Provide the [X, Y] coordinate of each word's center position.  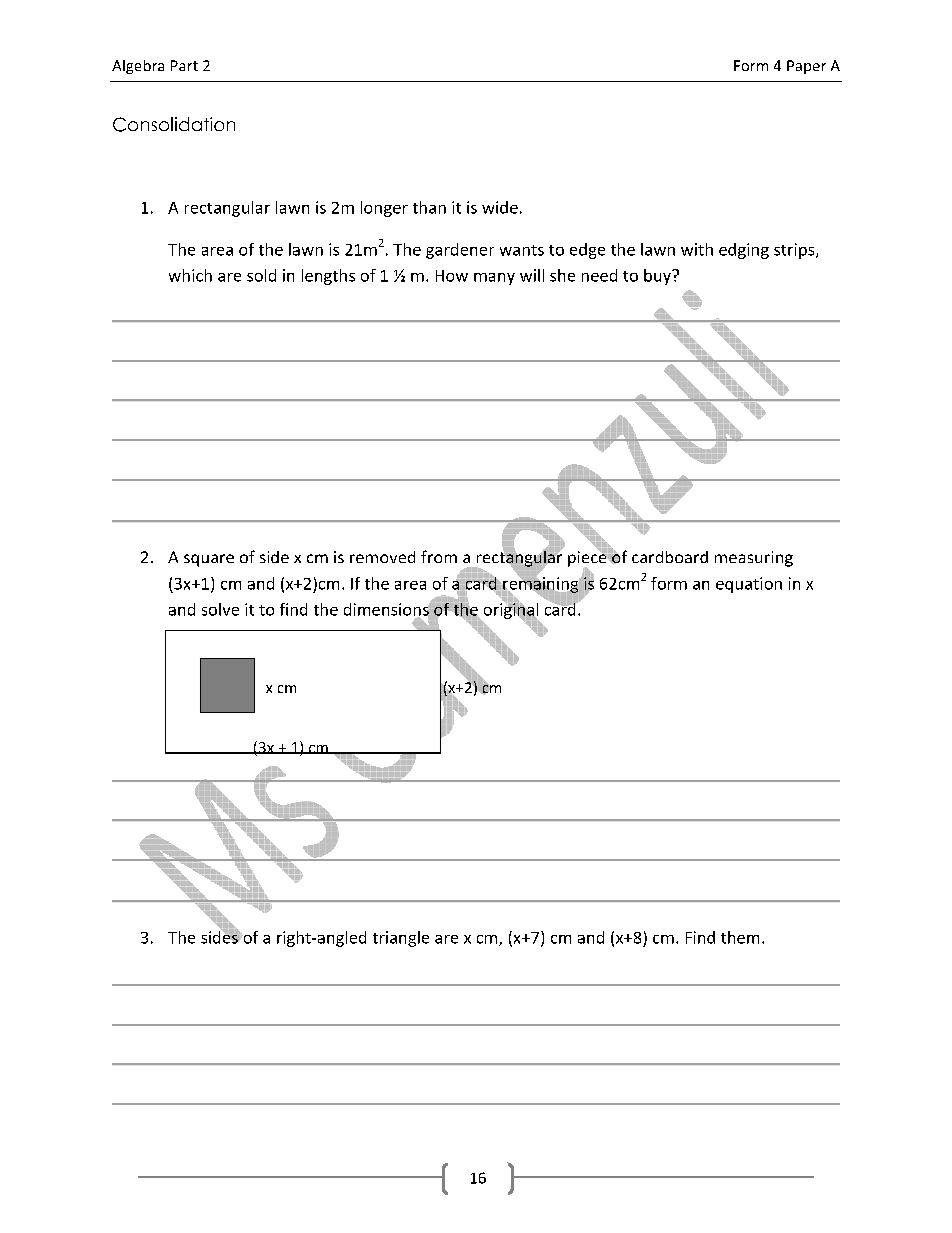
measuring [754, 559]
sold [261, 275]
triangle [401, 939]
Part [184, 65]
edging [744, 251]
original [510, 610]
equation [749, 585]
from [439, 556]
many [494, 279]
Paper [806, 67]
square [209, 560]
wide [500, 207]
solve [220, 609]
